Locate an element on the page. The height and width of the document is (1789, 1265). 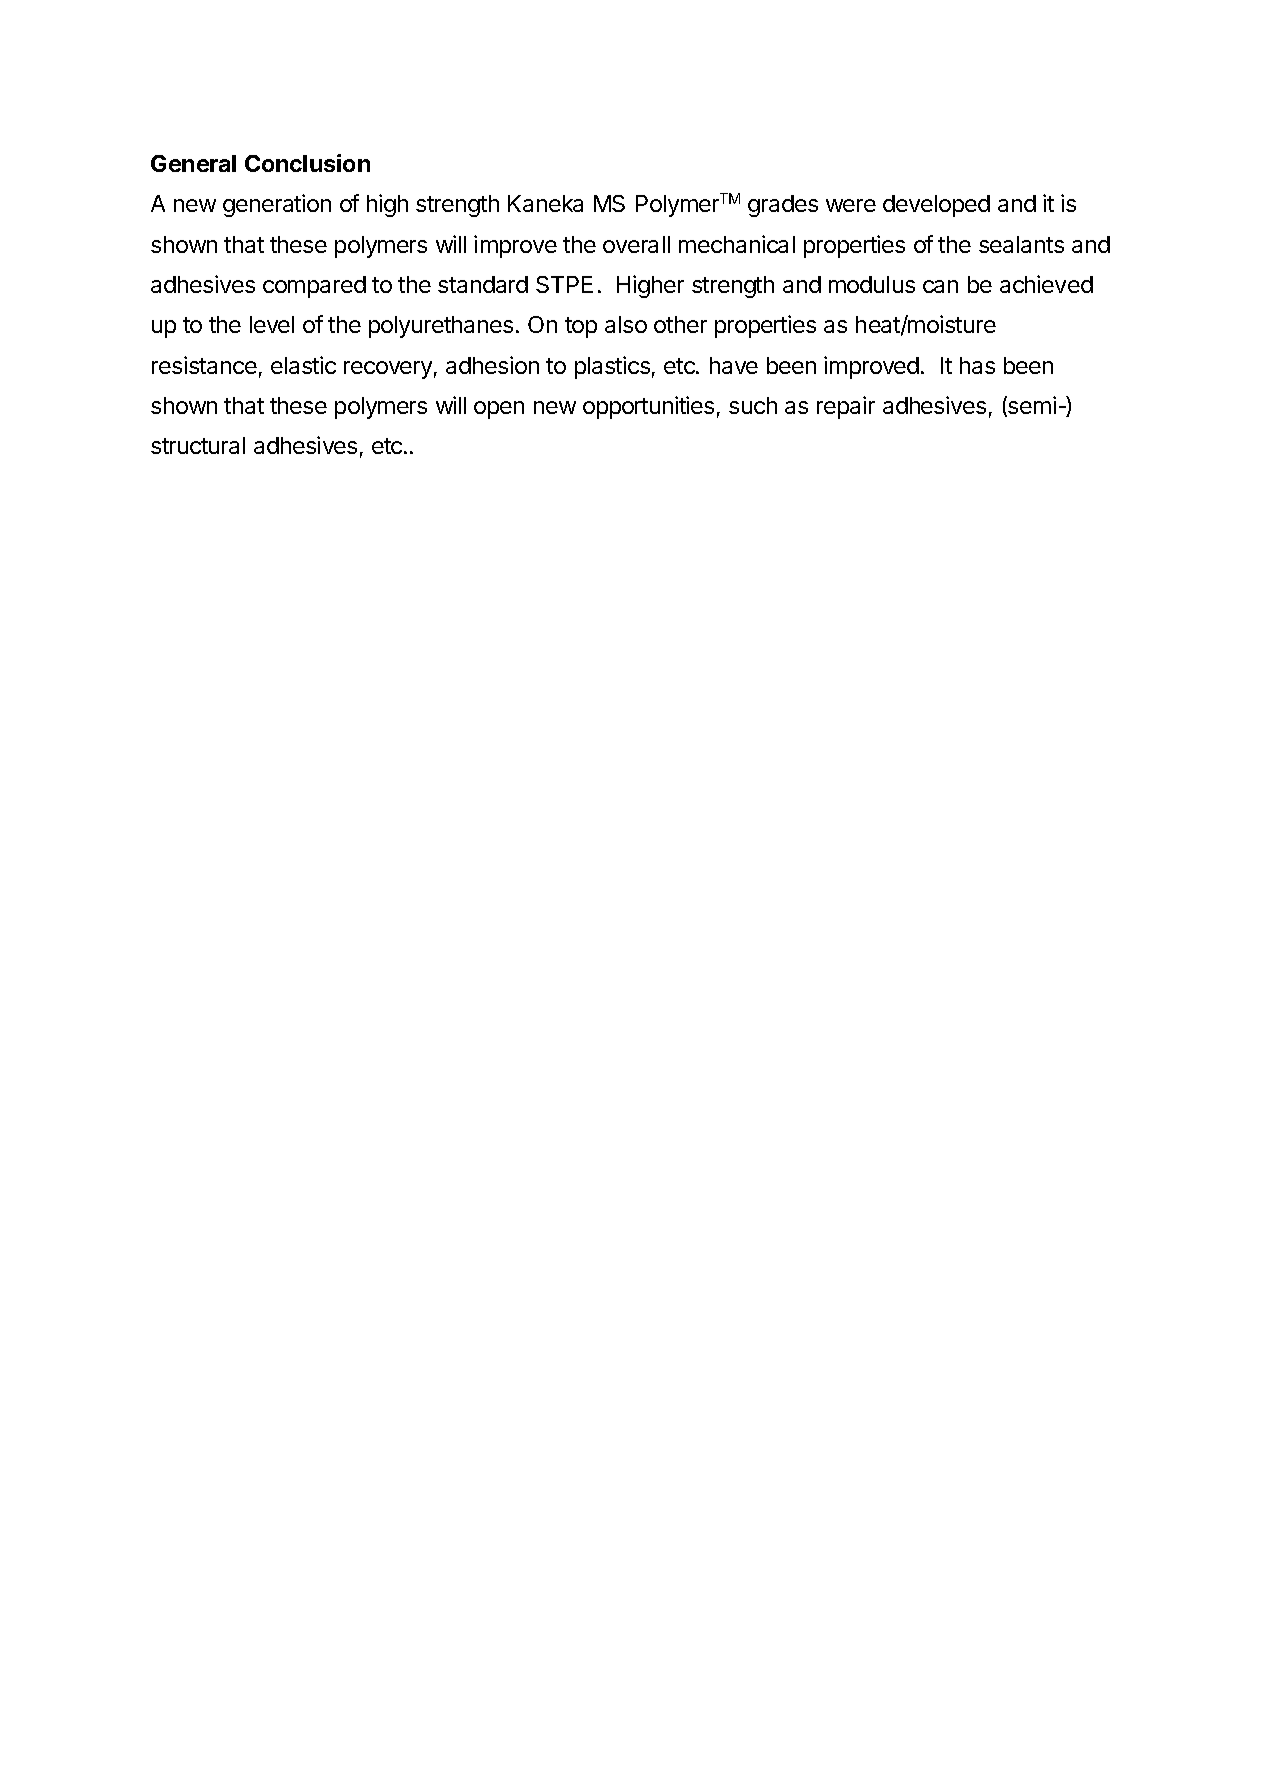
developed is located at coordinates (936, 206).
